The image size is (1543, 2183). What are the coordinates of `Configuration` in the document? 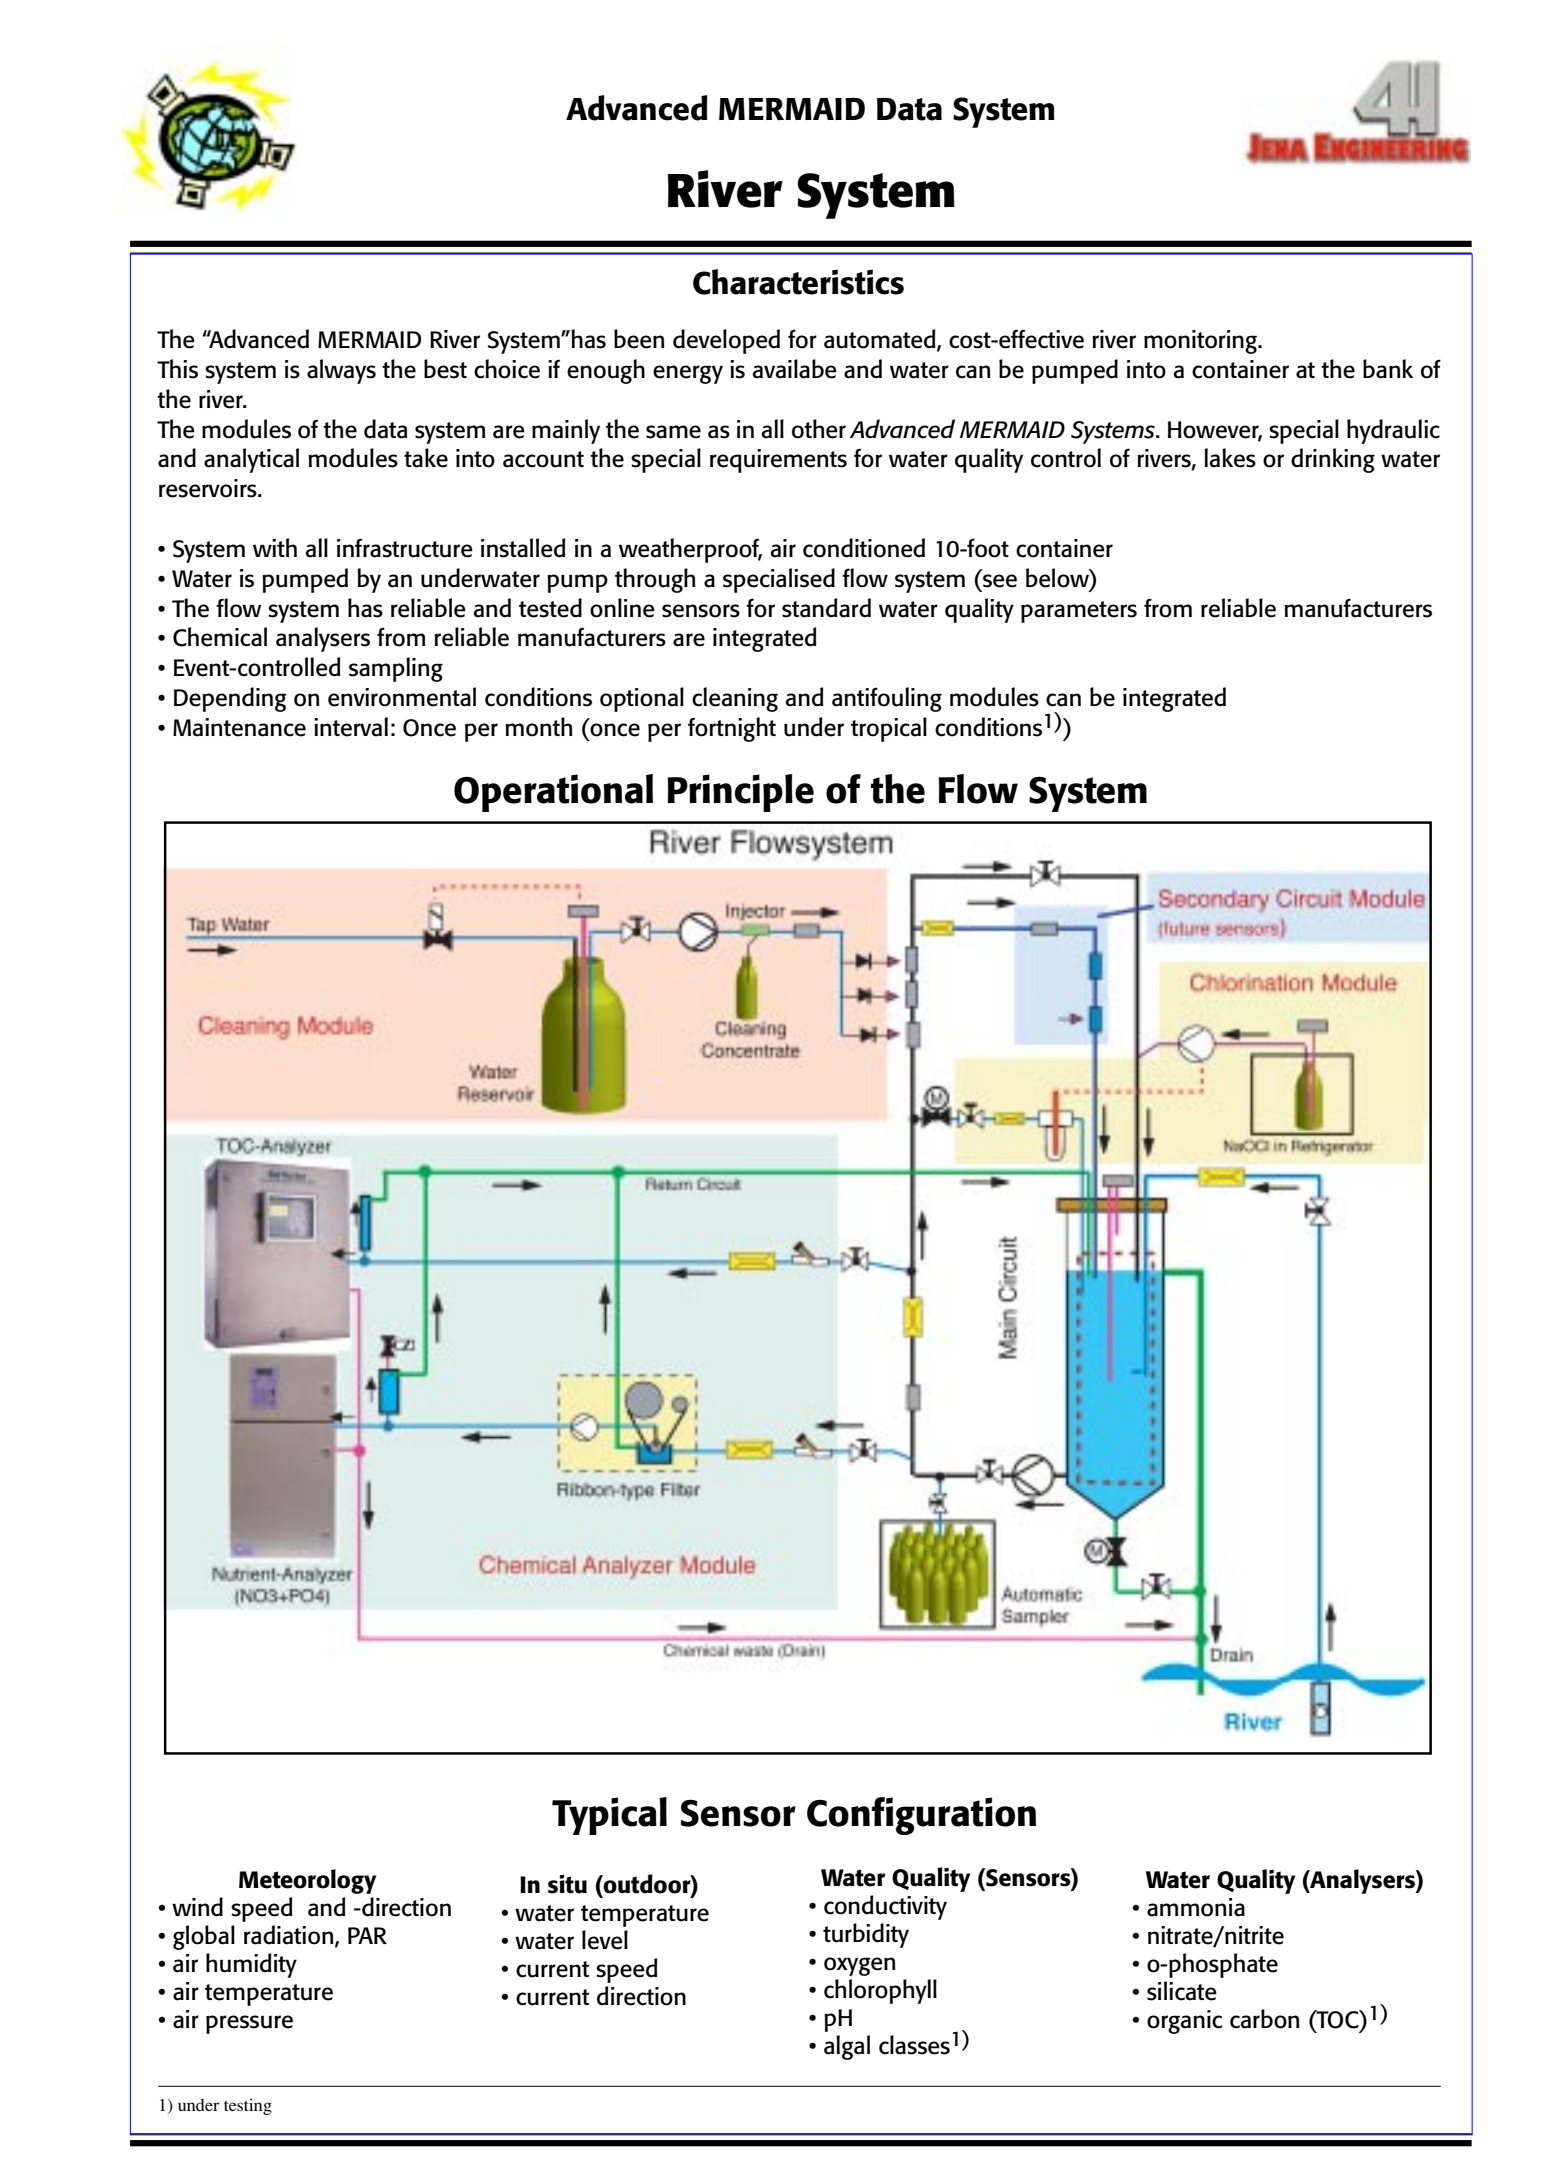 It's located at (921, 1816).
